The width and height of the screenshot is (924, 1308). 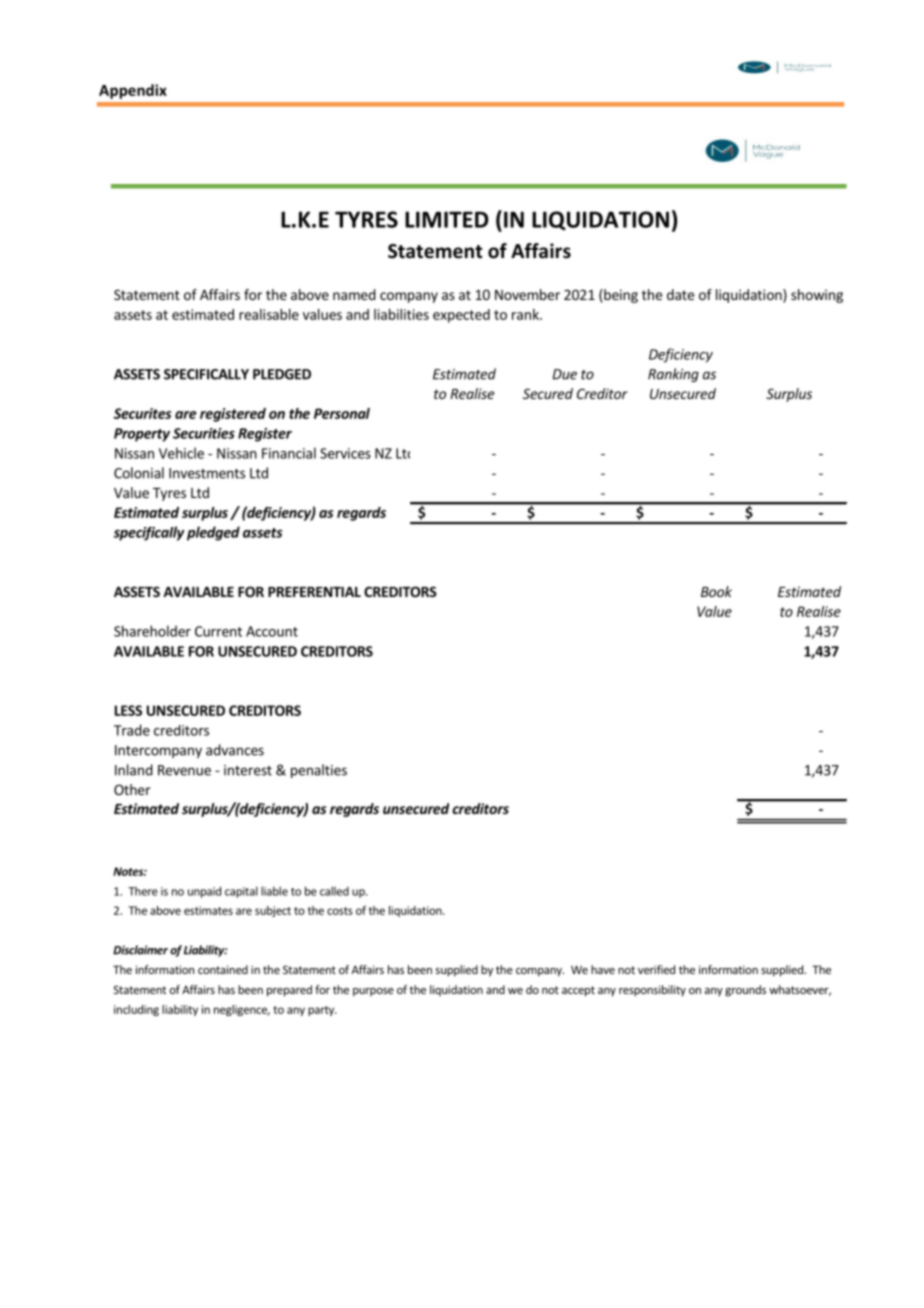 I want to click on grounds, so click(x=745, y=991).
